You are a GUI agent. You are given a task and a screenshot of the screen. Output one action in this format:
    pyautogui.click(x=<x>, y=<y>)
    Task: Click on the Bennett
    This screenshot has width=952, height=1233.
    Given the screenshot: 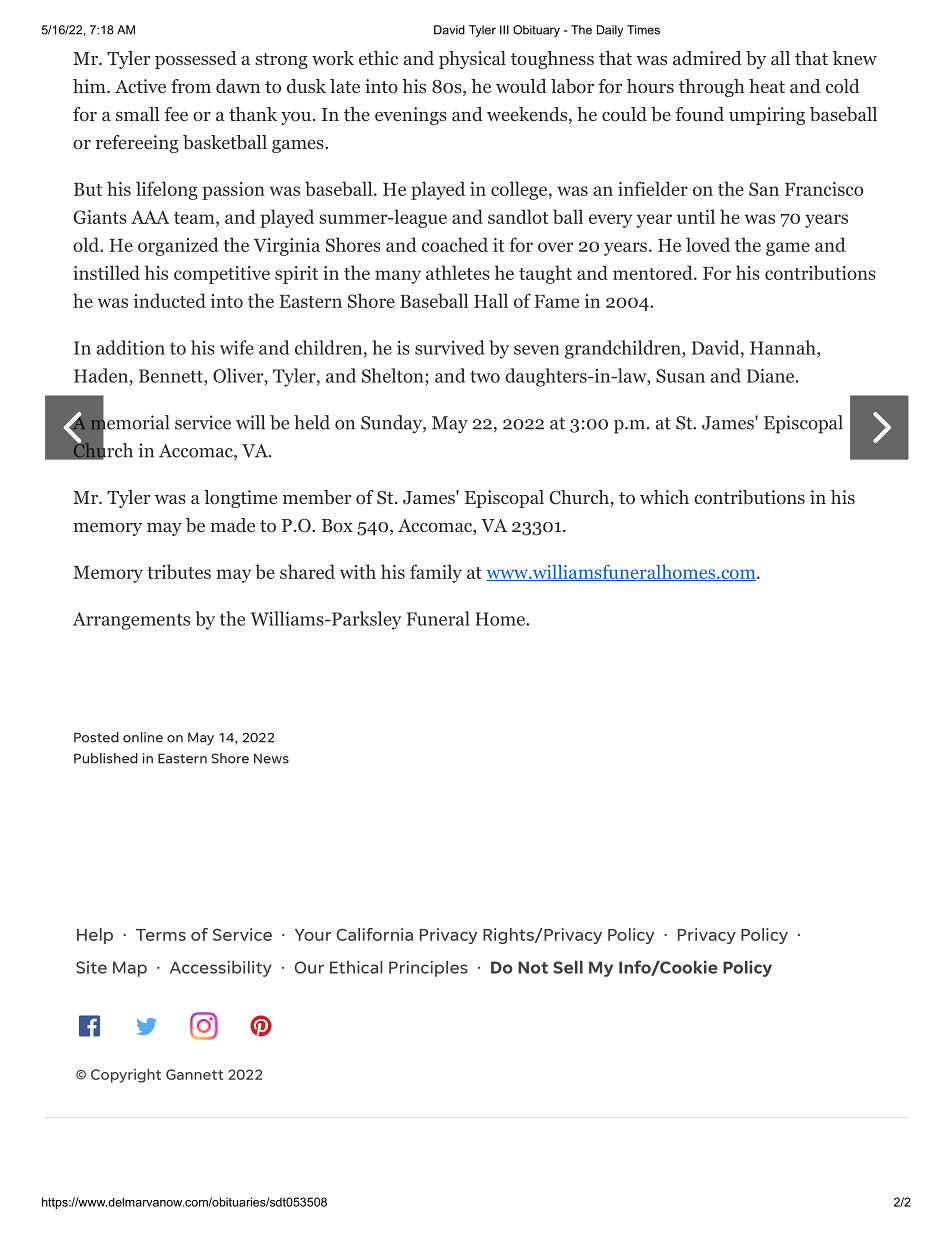 What is the action you would take?
    pyautogui.click(x=172, y=376)
